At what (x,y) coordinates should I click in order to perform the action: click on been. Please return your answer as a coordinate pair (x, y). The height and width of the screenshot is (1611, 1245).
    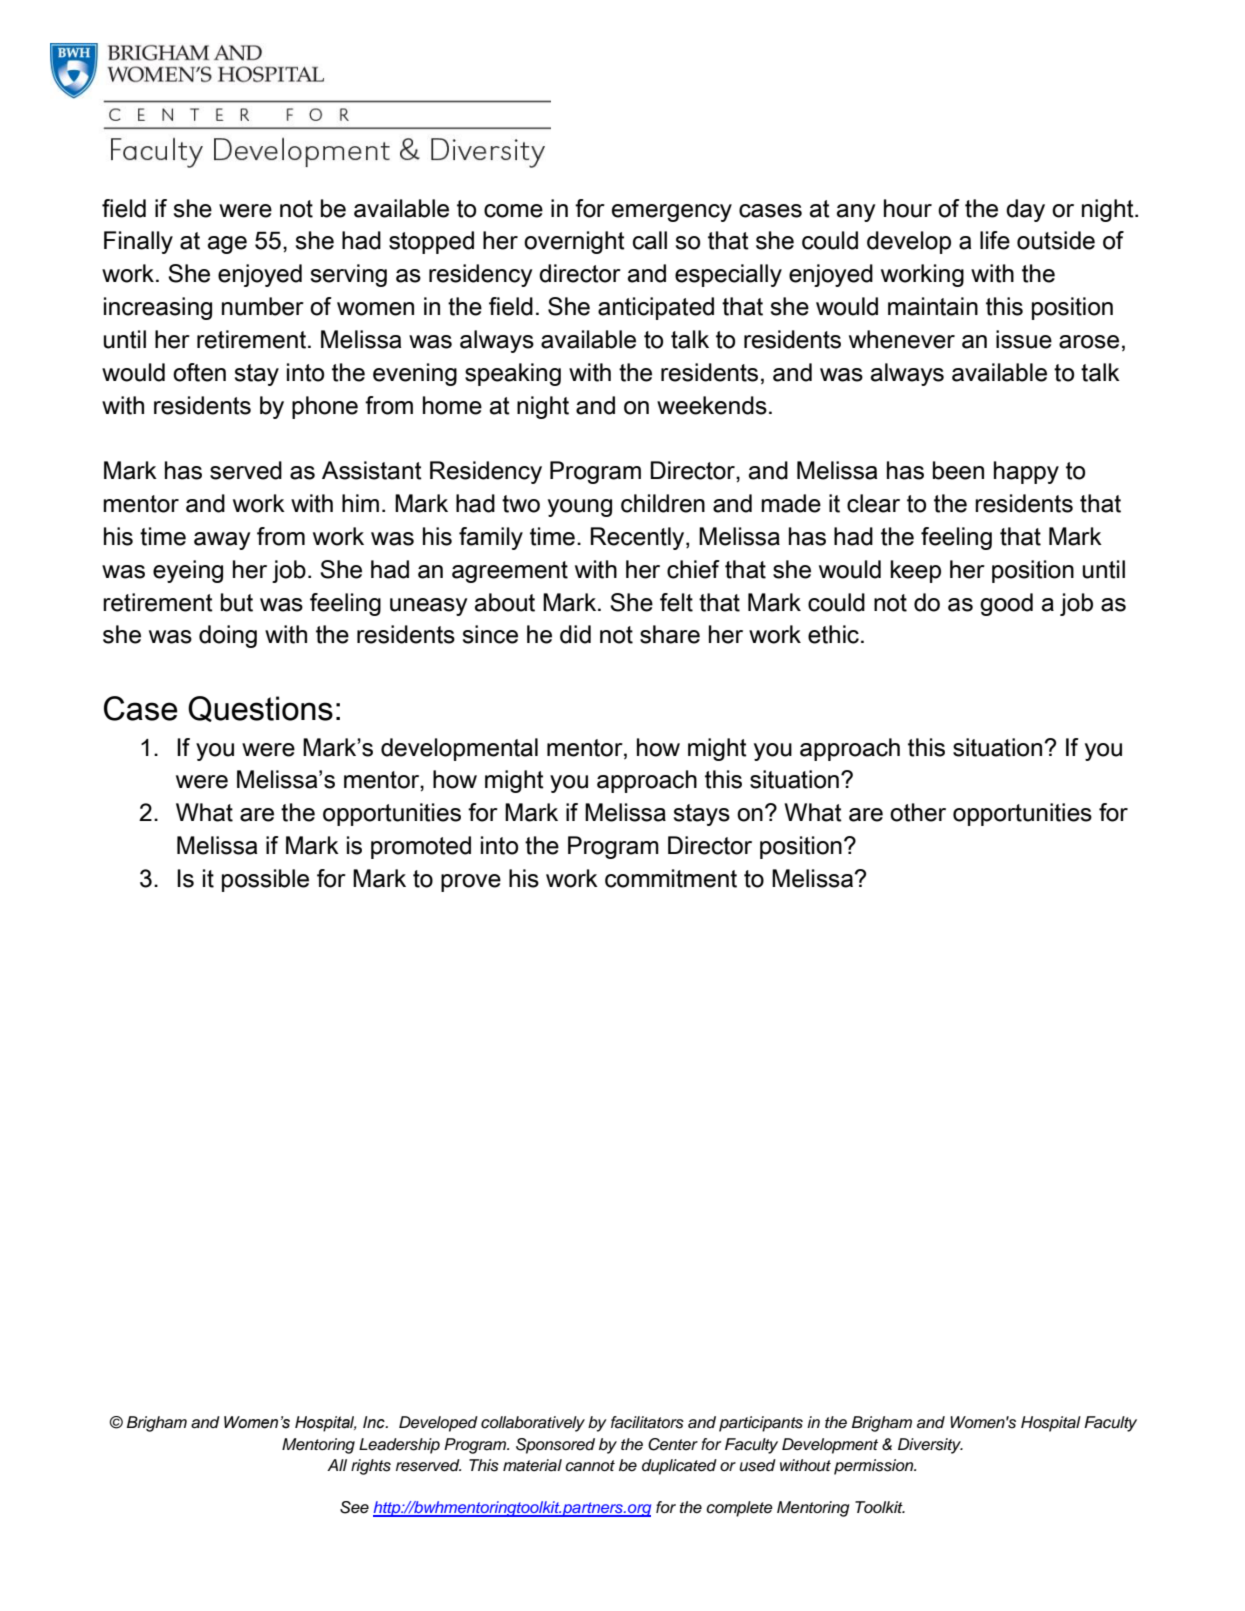
    Looking at the image, I should click on (958, 470).
